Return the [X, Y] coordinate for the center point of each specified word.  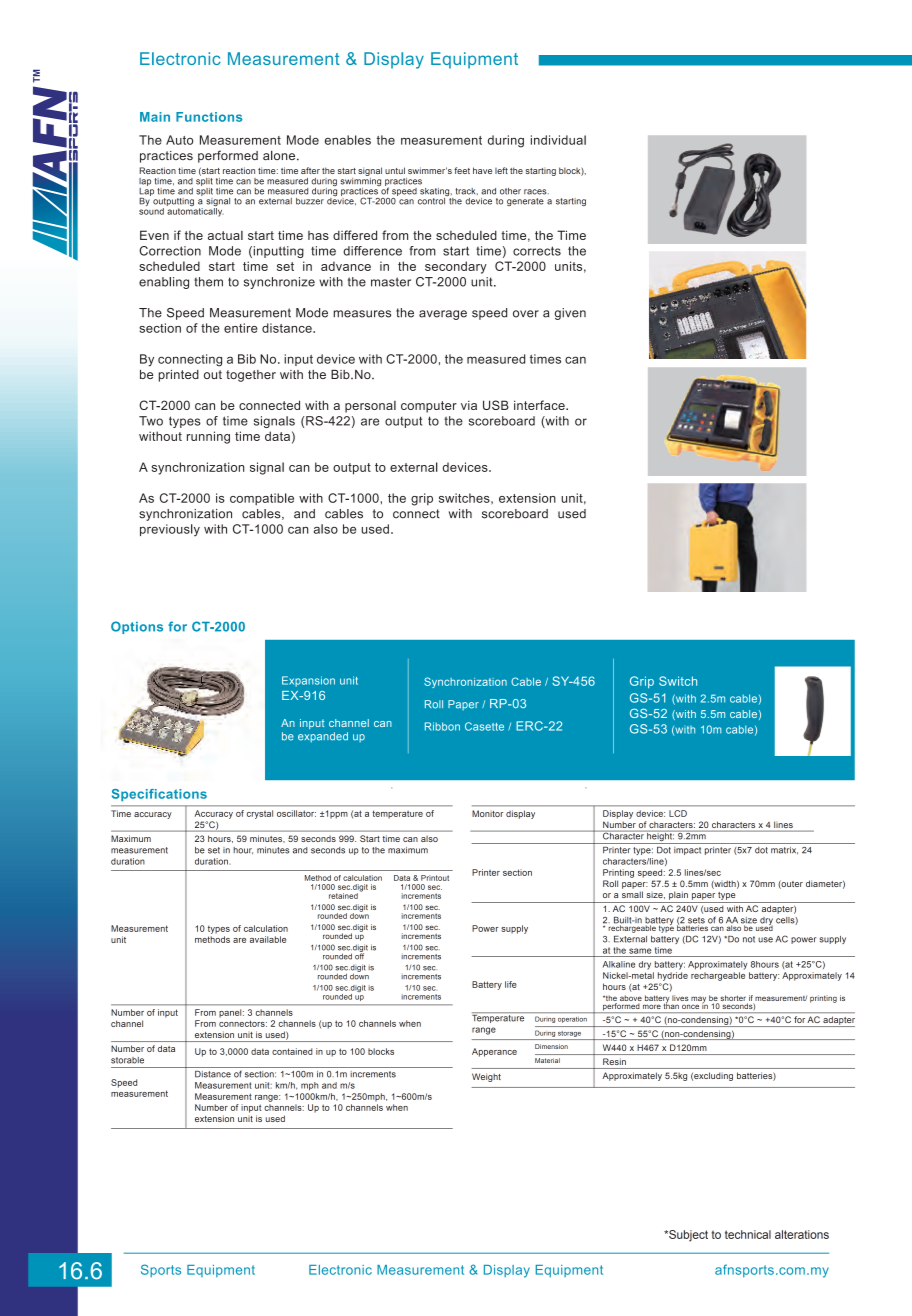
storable [127, 1060]
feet [462, 170]
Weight [486, 1077]
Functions [209, 117]
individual [558, 140]
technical [748, 1234]
